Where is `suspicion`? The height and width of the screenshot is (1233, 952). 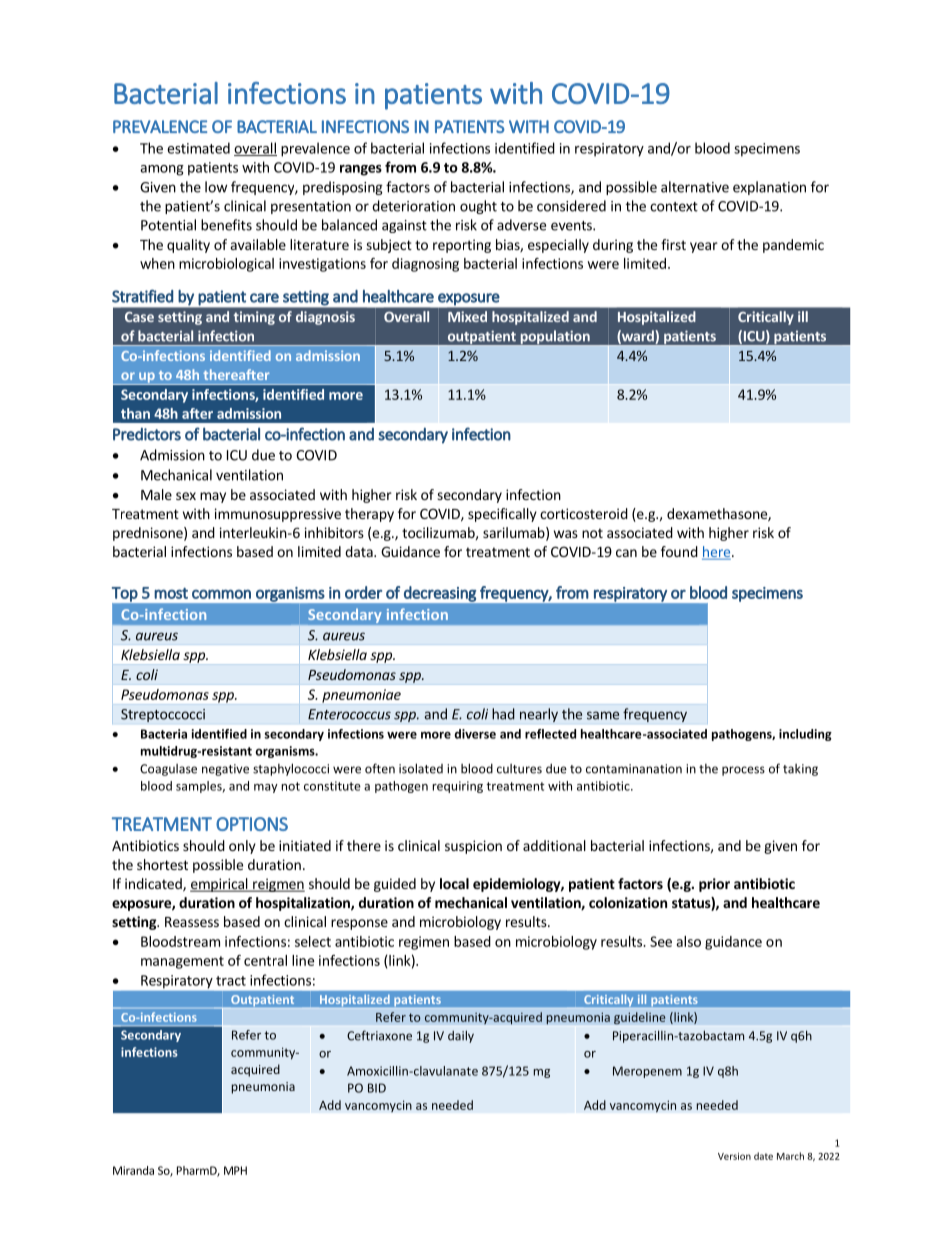 suspicion is located at coordinates (473, 847).
